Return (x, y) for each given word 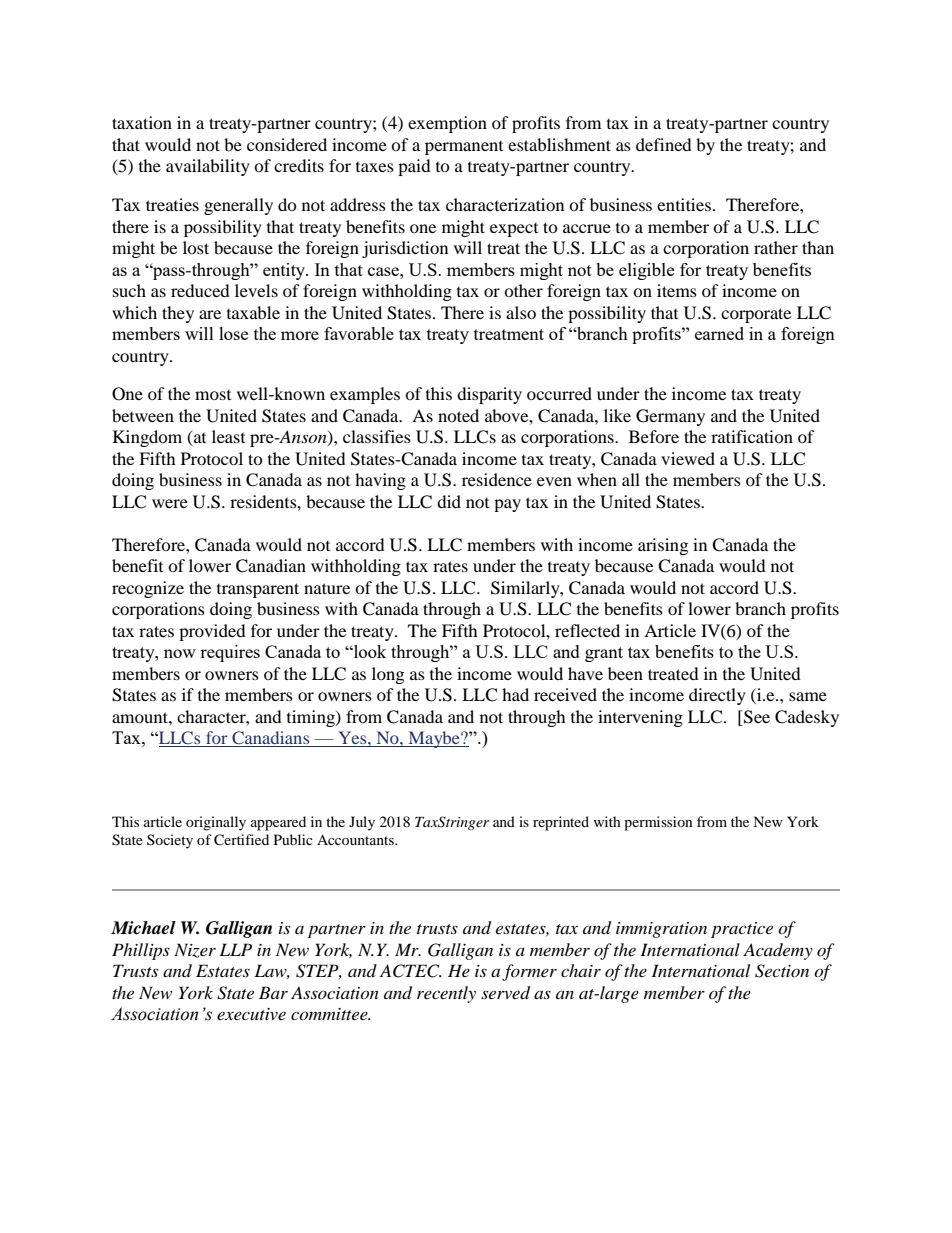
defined (664, 144)
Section (782, 971)
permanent (464, 148)
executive (251, 1014)
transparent (258, 590)
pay (507, 505)
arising (663, 546)
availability (208, 167)
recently (446, 994)
